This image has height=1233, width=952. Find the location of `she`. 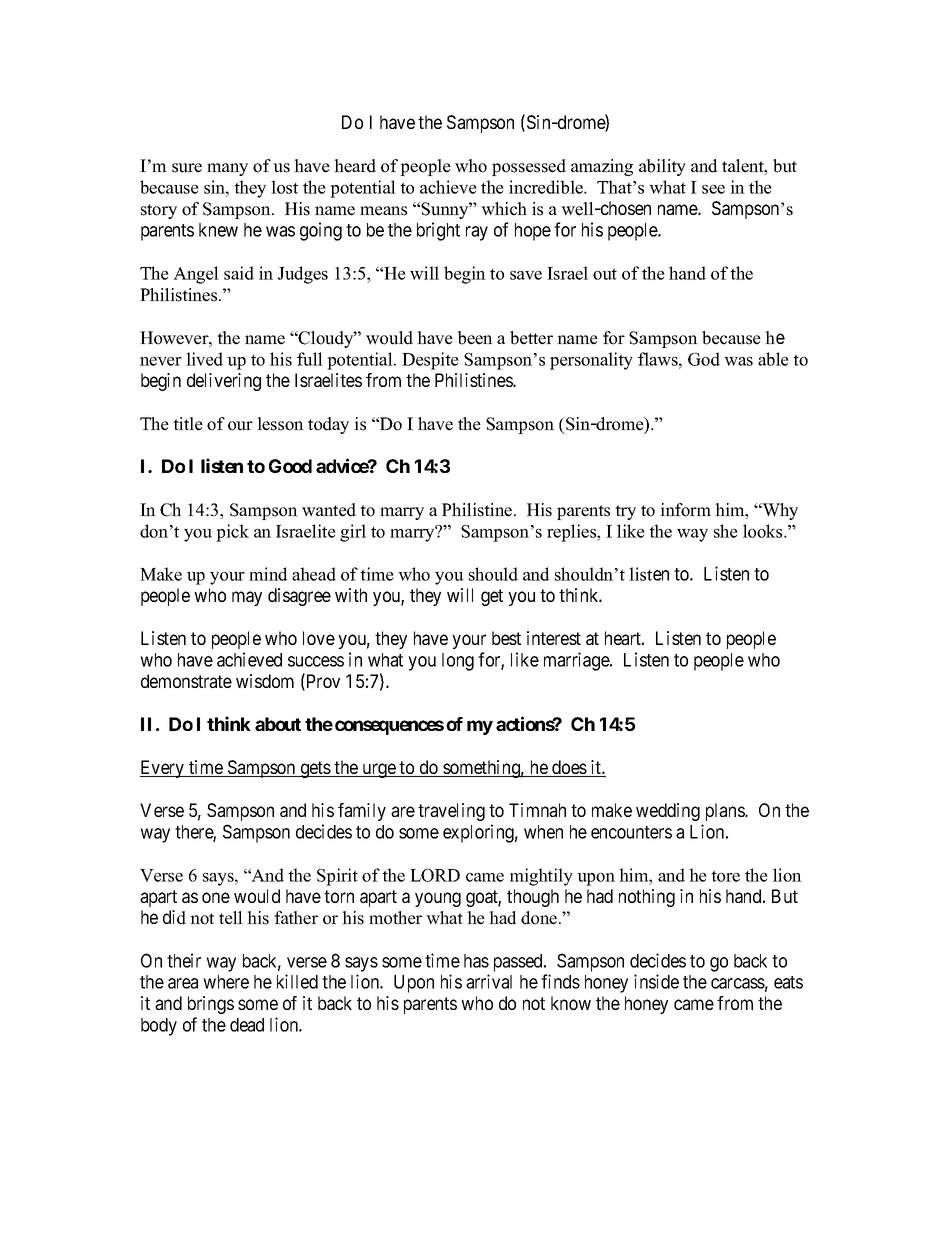

she is located at coordinates (726, 531).
